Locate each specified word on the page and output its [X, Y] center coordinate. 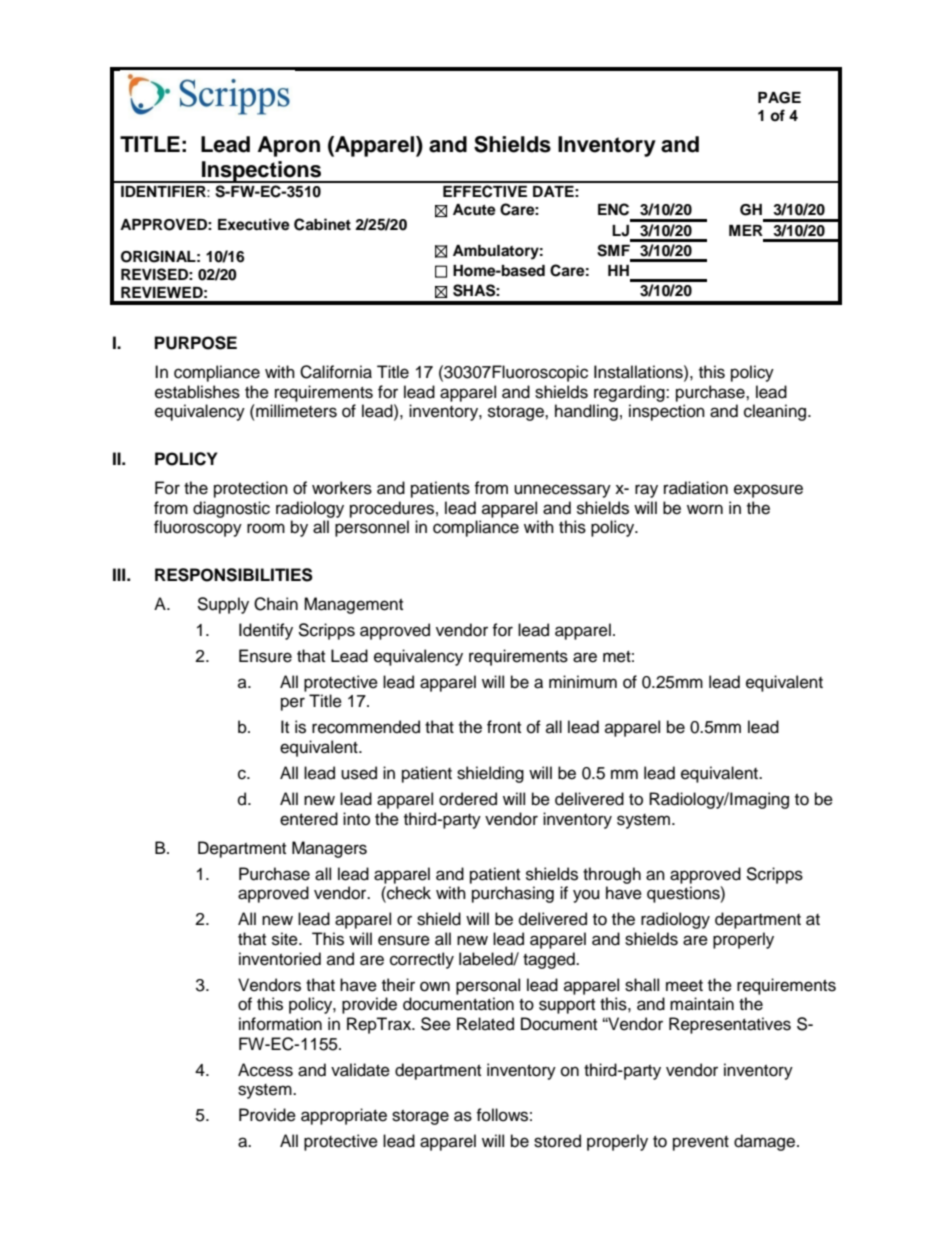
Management [353, 605]
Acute [474, 210]
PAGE [779, 98]
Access [265, 1070]
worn [705, 509]
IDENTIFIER [164, 191]
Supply [223, 605]
